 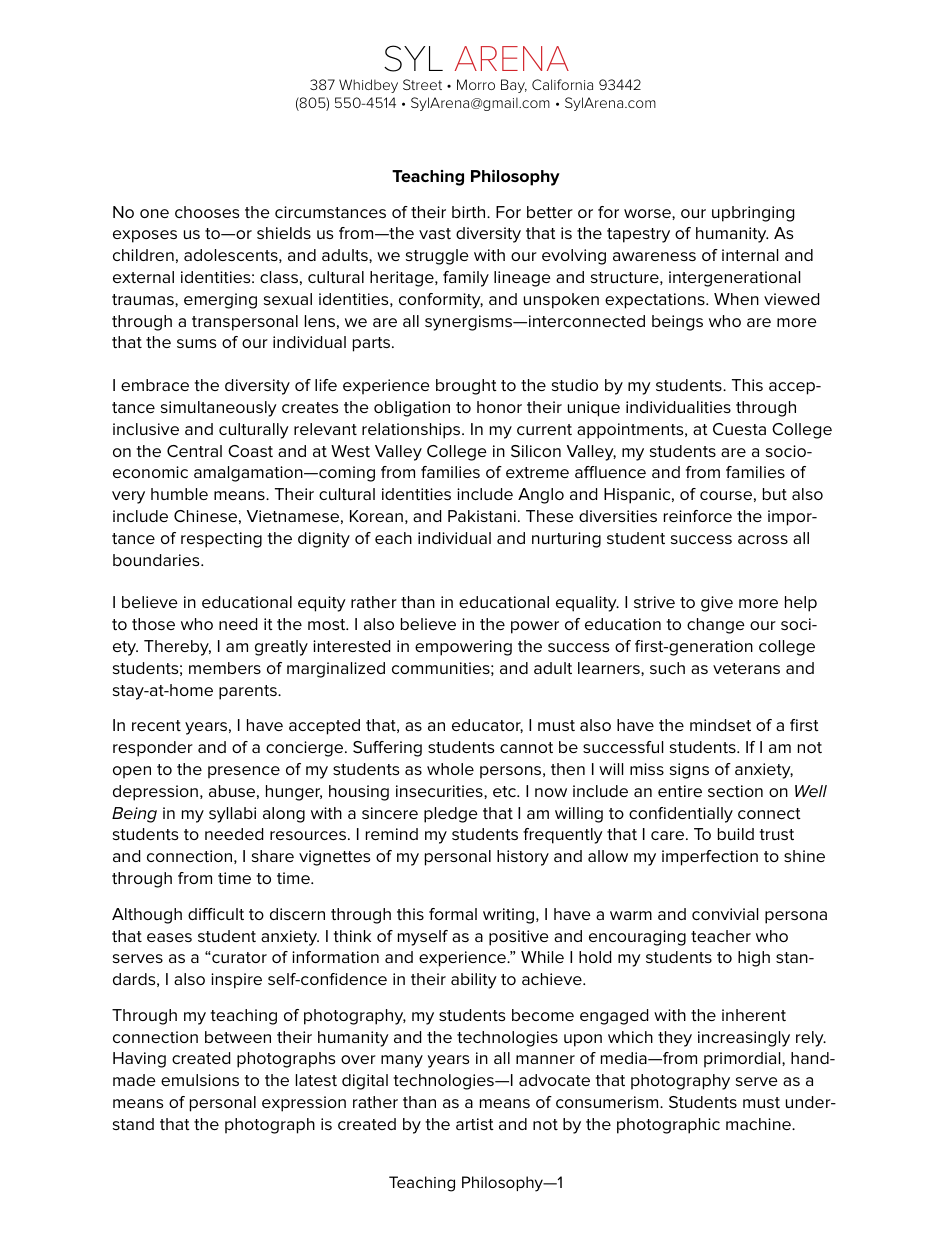 What do you see at coordinates (720, 725) in the screenshot?
I see `mindset` at bounding box center [720, 725].
